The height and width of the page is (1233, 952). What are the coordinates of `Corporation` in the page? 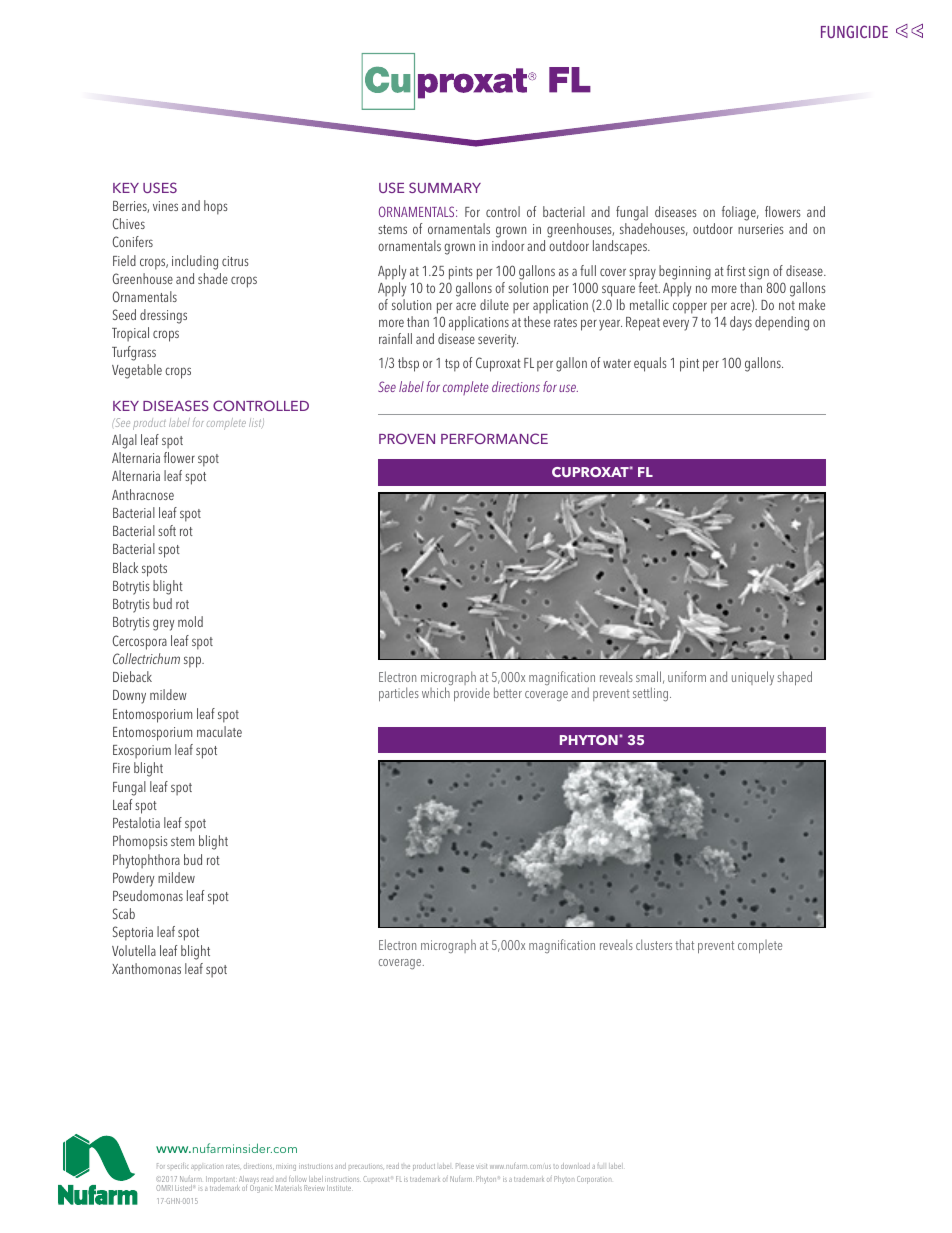 It's located at (593, 1180).
